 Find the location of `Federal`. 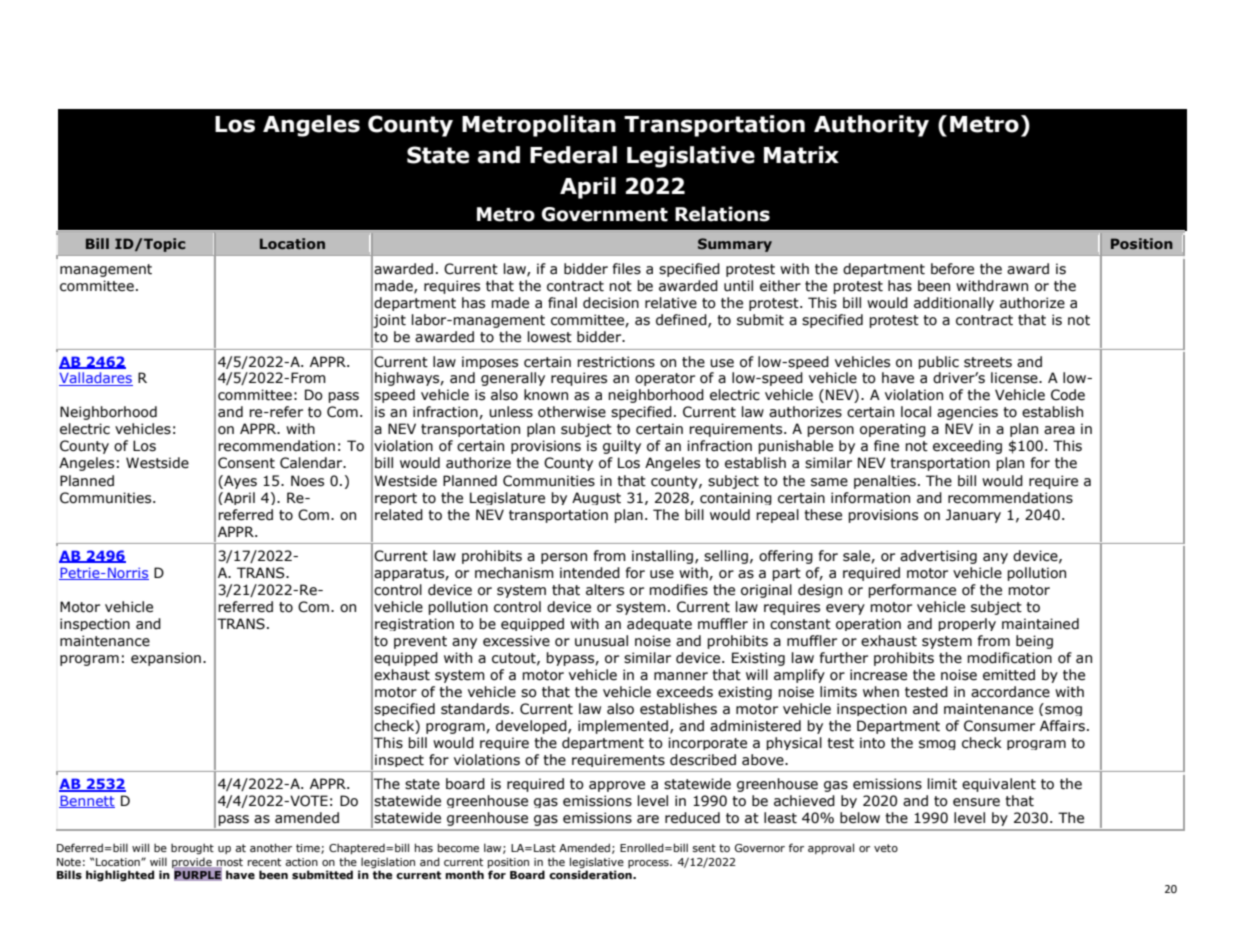

Federal is located at coordinates (573, 155).
